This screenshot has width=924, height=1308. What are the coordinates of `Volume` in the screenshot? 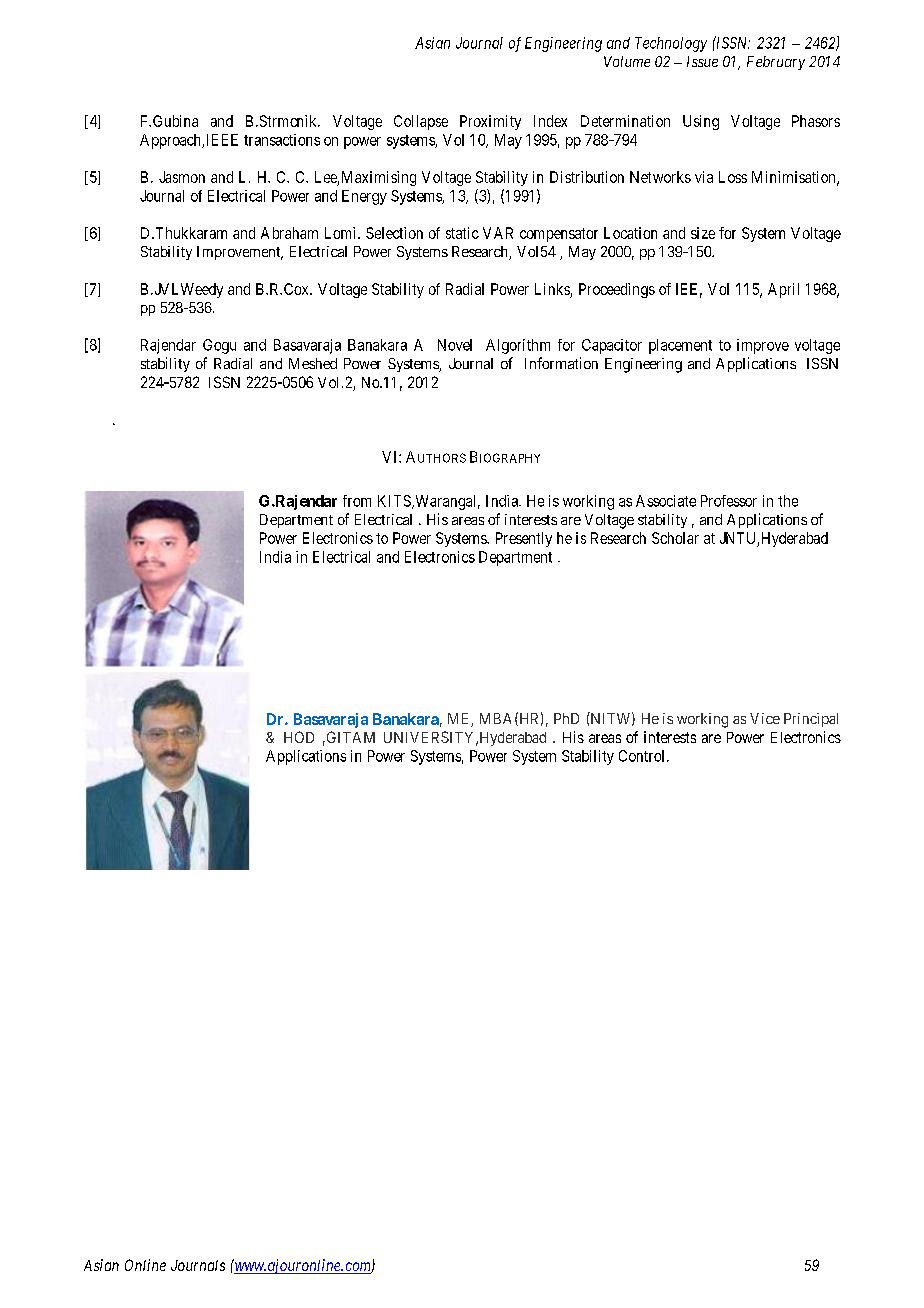 It's located at (627, 61).
